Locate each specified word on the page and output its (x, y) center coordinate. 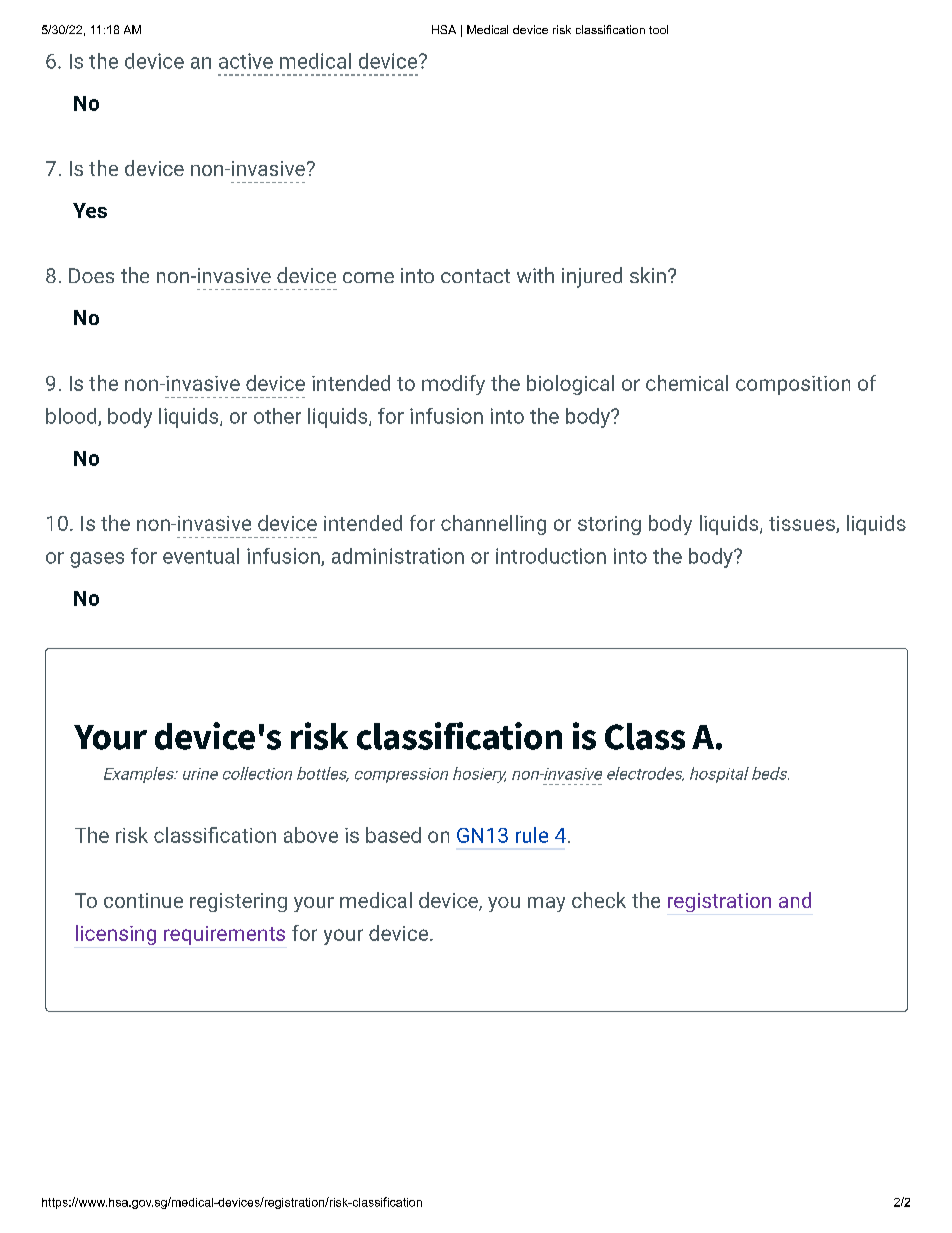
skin (648, 275)
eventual (201, 556)
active (246, 61)
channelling (493, 525)
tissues (803, 524)
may (546, 904)
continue (143, 900)
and (795, 900)
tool (658, 29)
